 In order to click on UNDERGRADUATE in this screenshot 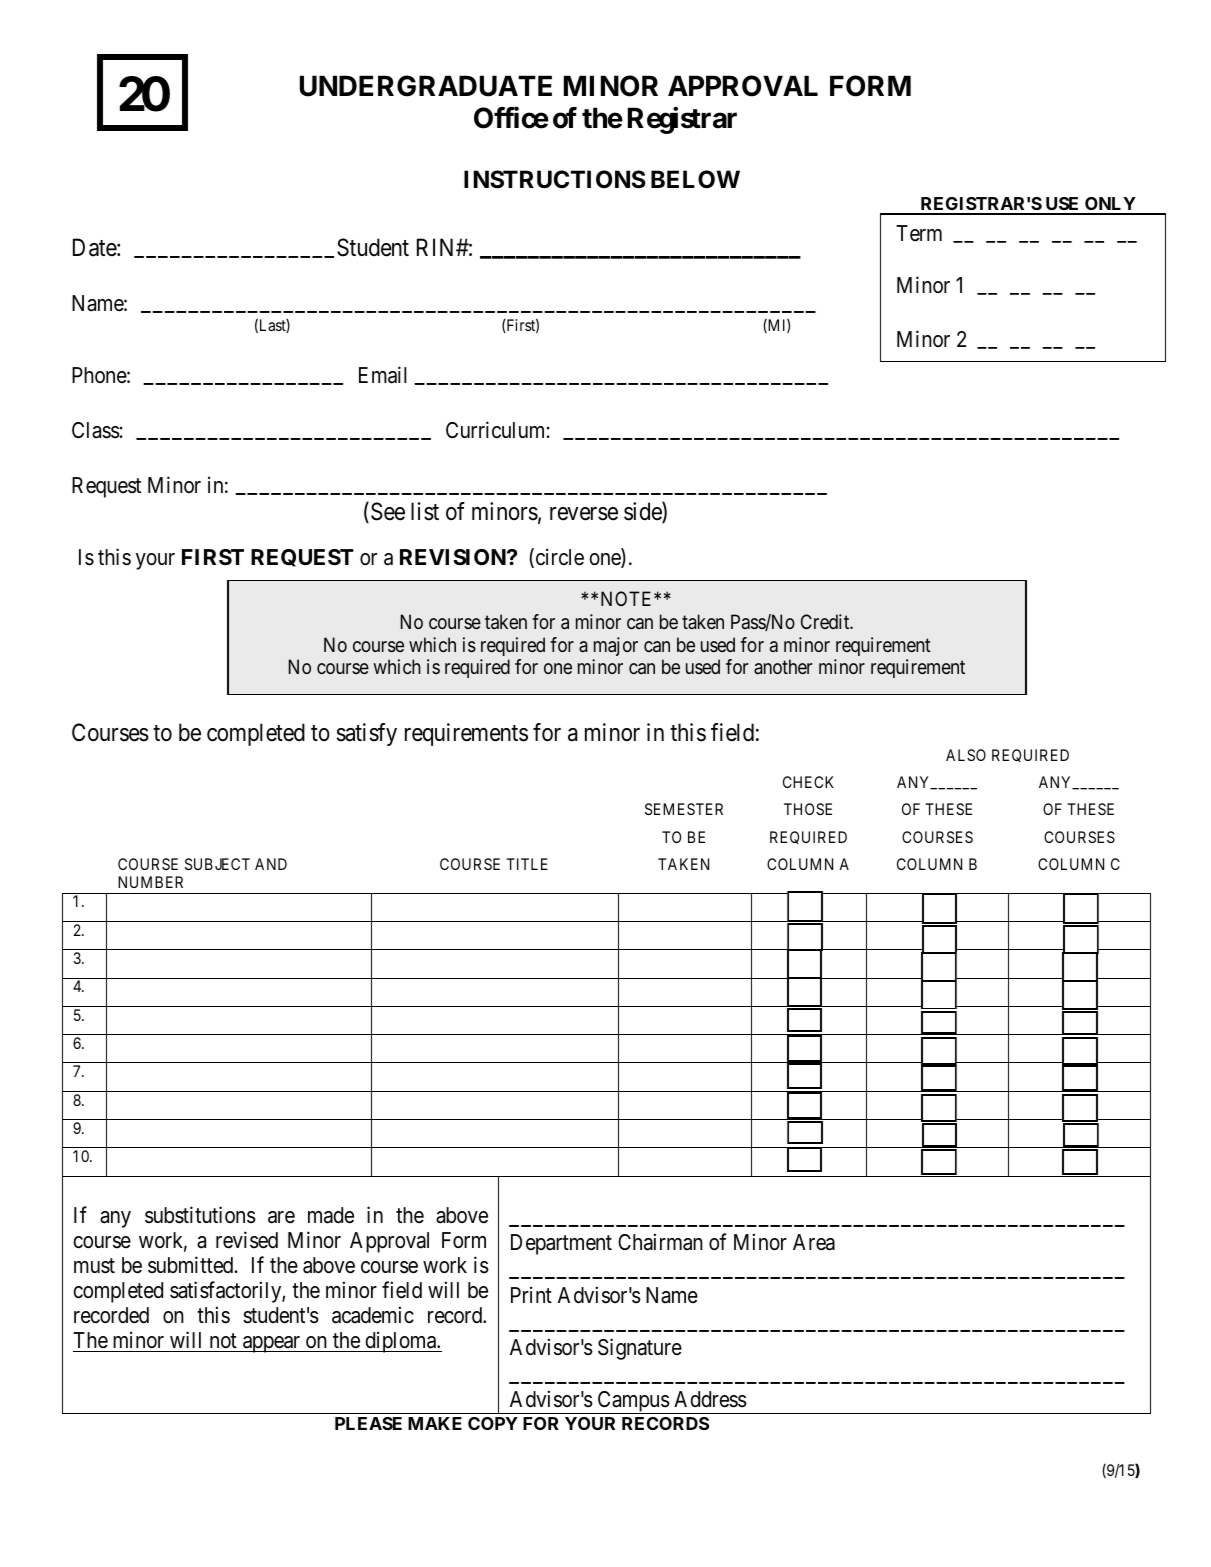, I will do `click(426, 86)`.
